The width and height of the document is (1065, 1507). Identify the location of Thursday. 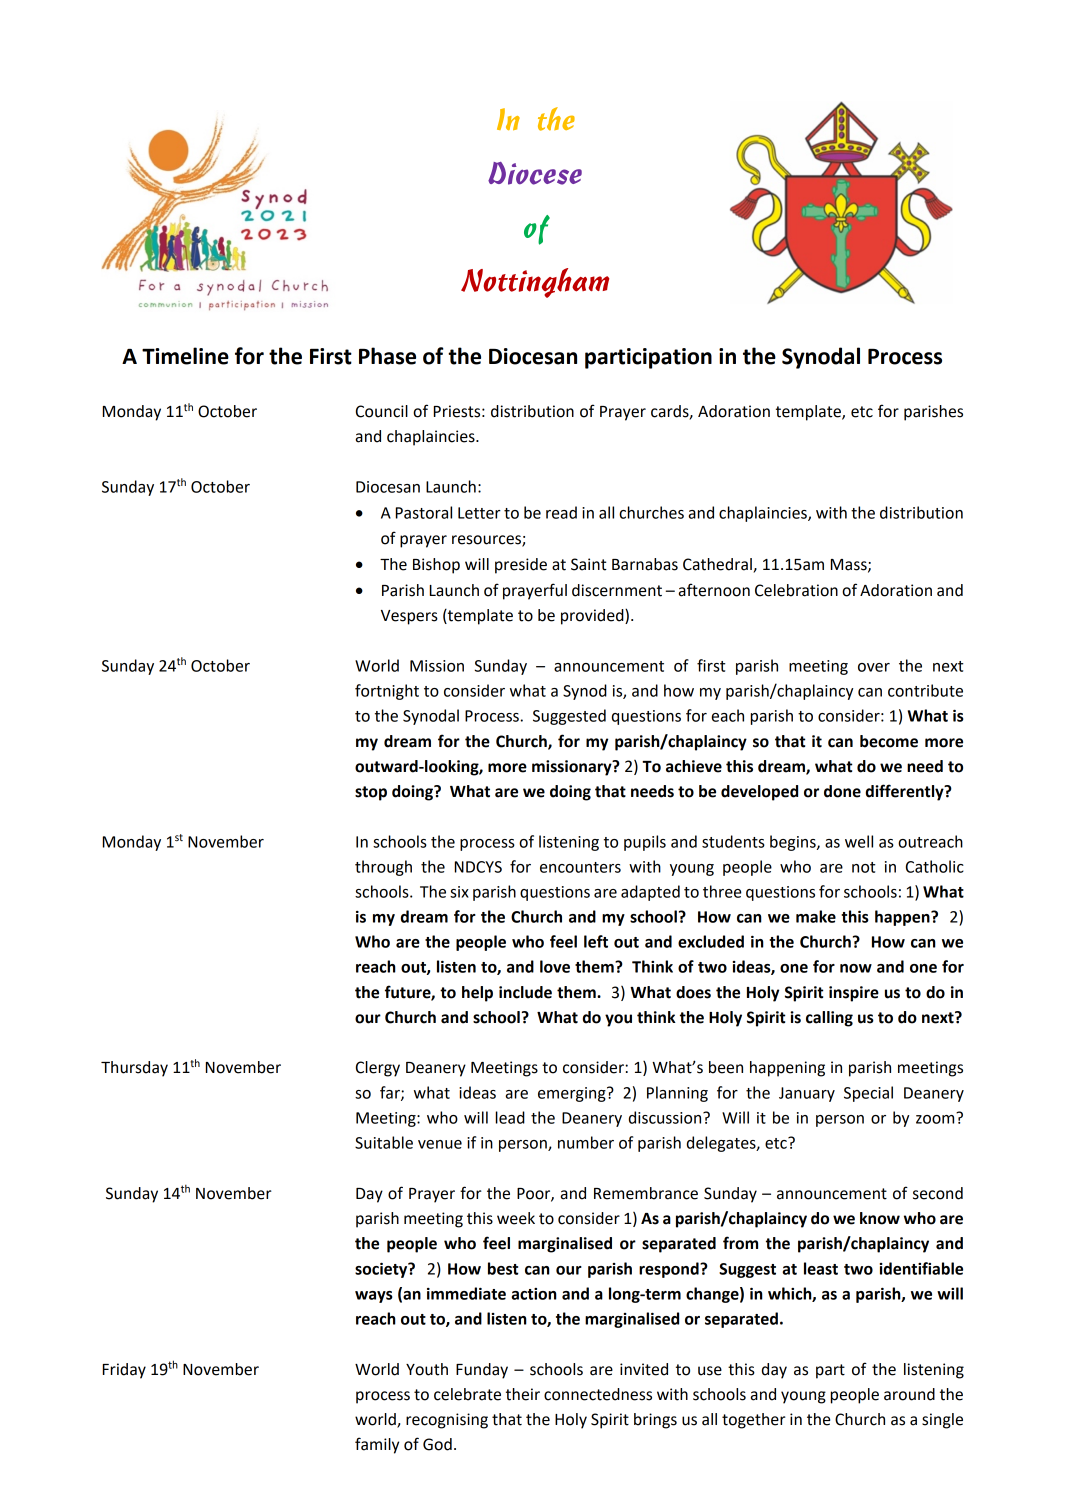
(134, 1069).
